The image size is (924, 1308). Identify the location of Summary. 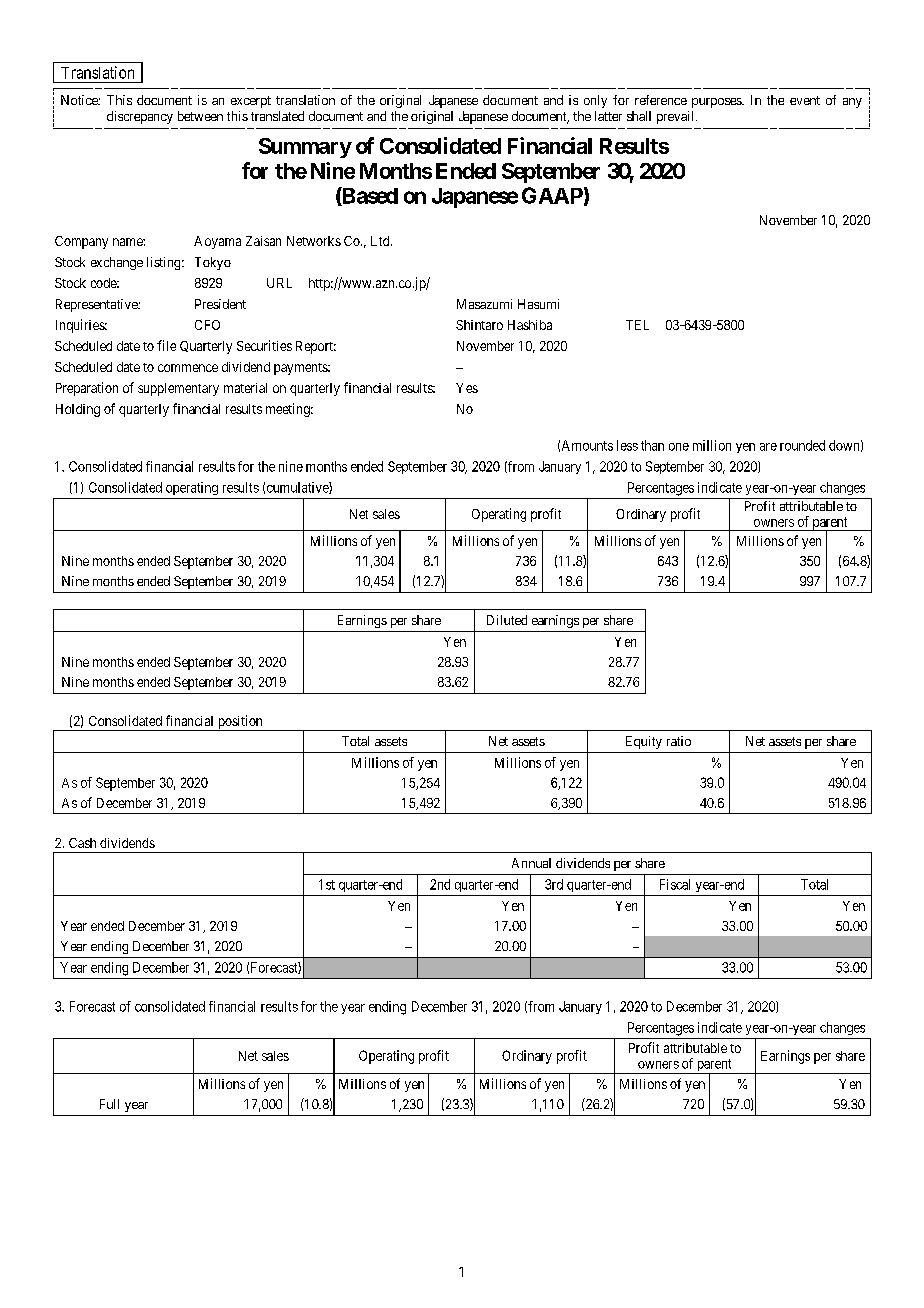
(305, 148).
